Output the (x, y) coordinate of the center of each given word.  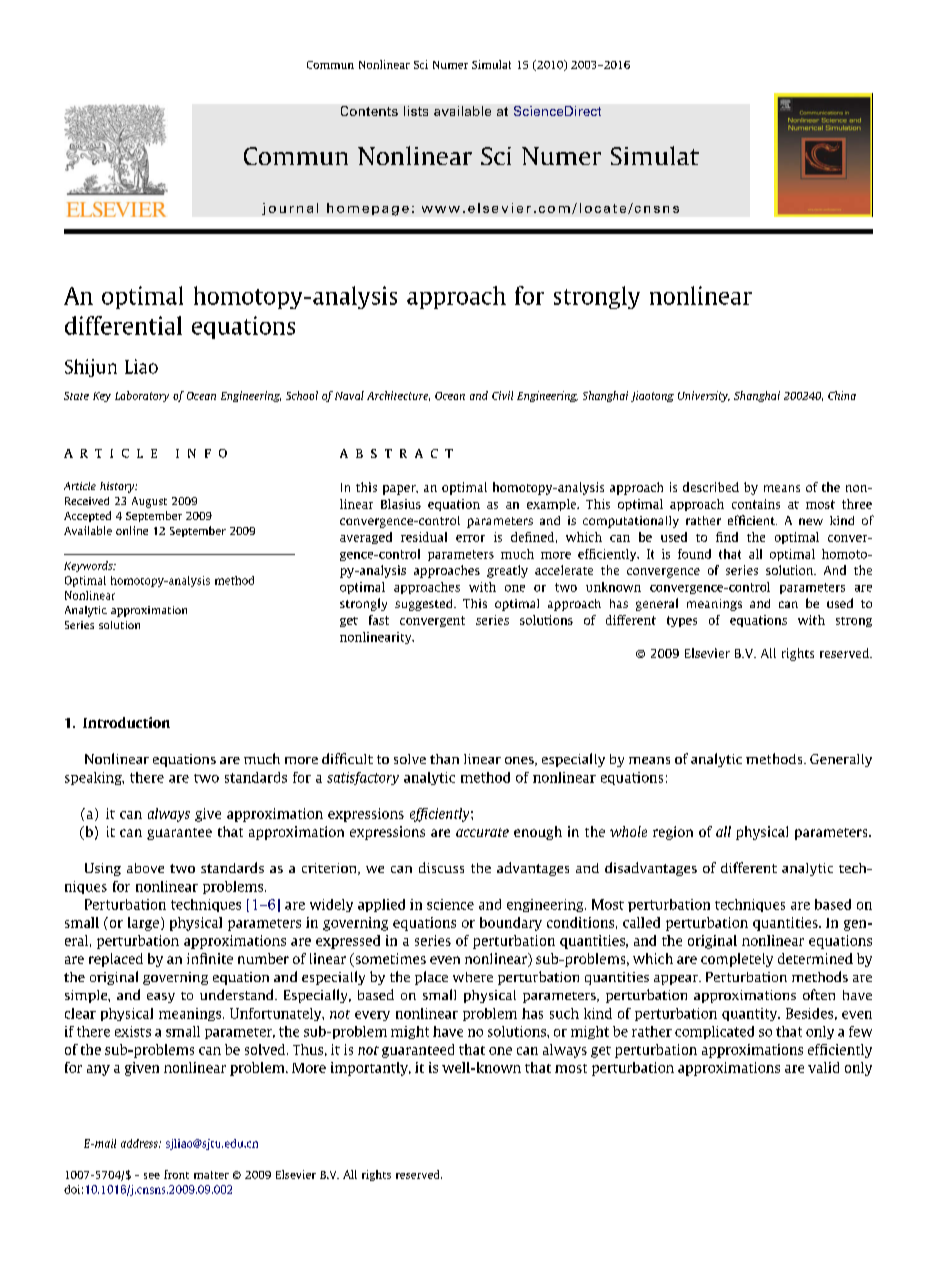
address (140, 1143)
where (473, 977)
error (470, 538)
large (143, 924)
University (704, 396)
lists (416, 111)
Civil (502, 395)
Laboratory (142, 396)
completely (737, 960)
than (444, 759)
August (149, 502)
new (811, 521)
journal (290, 209)
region (673, 833)
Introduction (126, 722)
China (842, 395)
